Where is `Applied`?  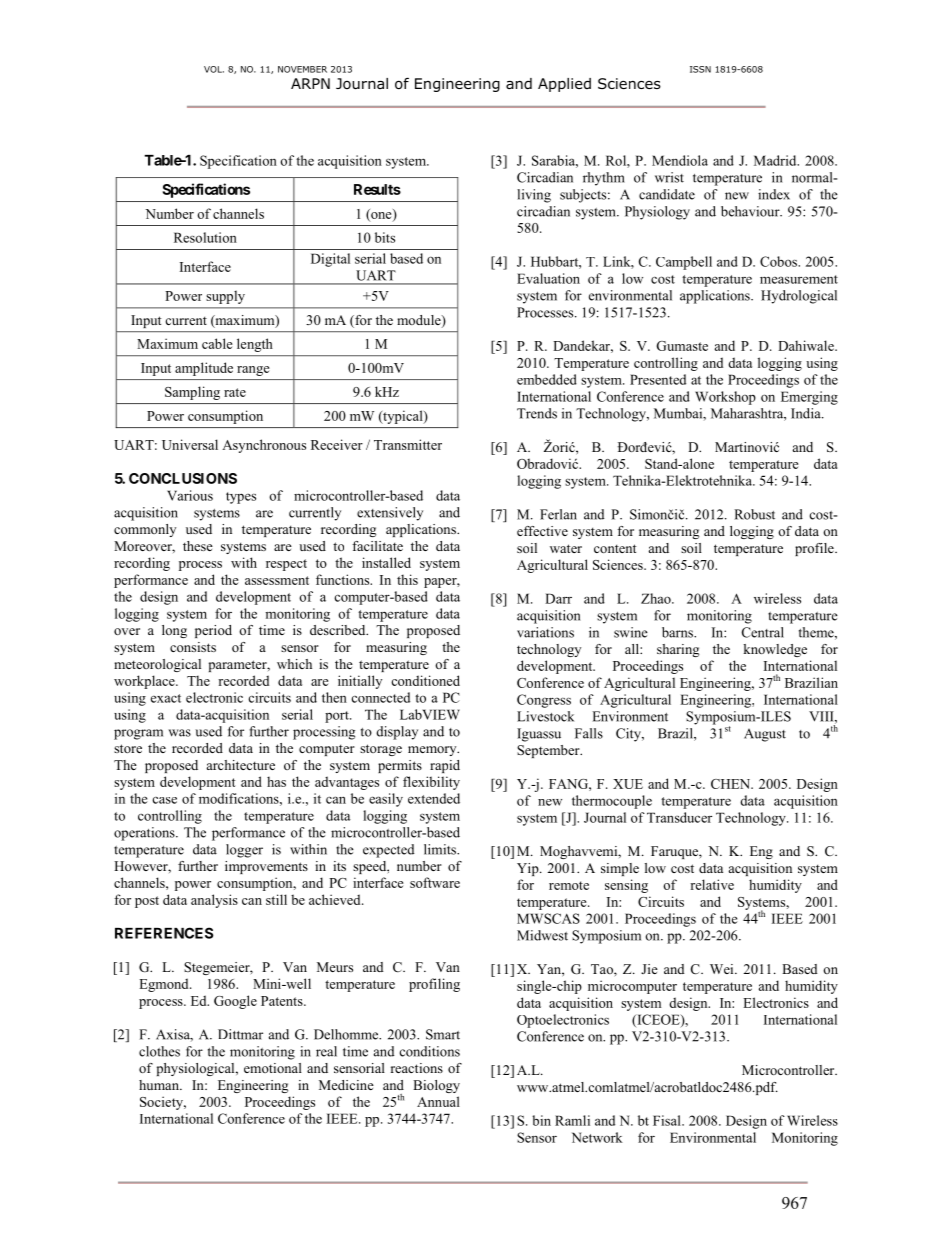 Applied is located at coordinates (564, 85).
